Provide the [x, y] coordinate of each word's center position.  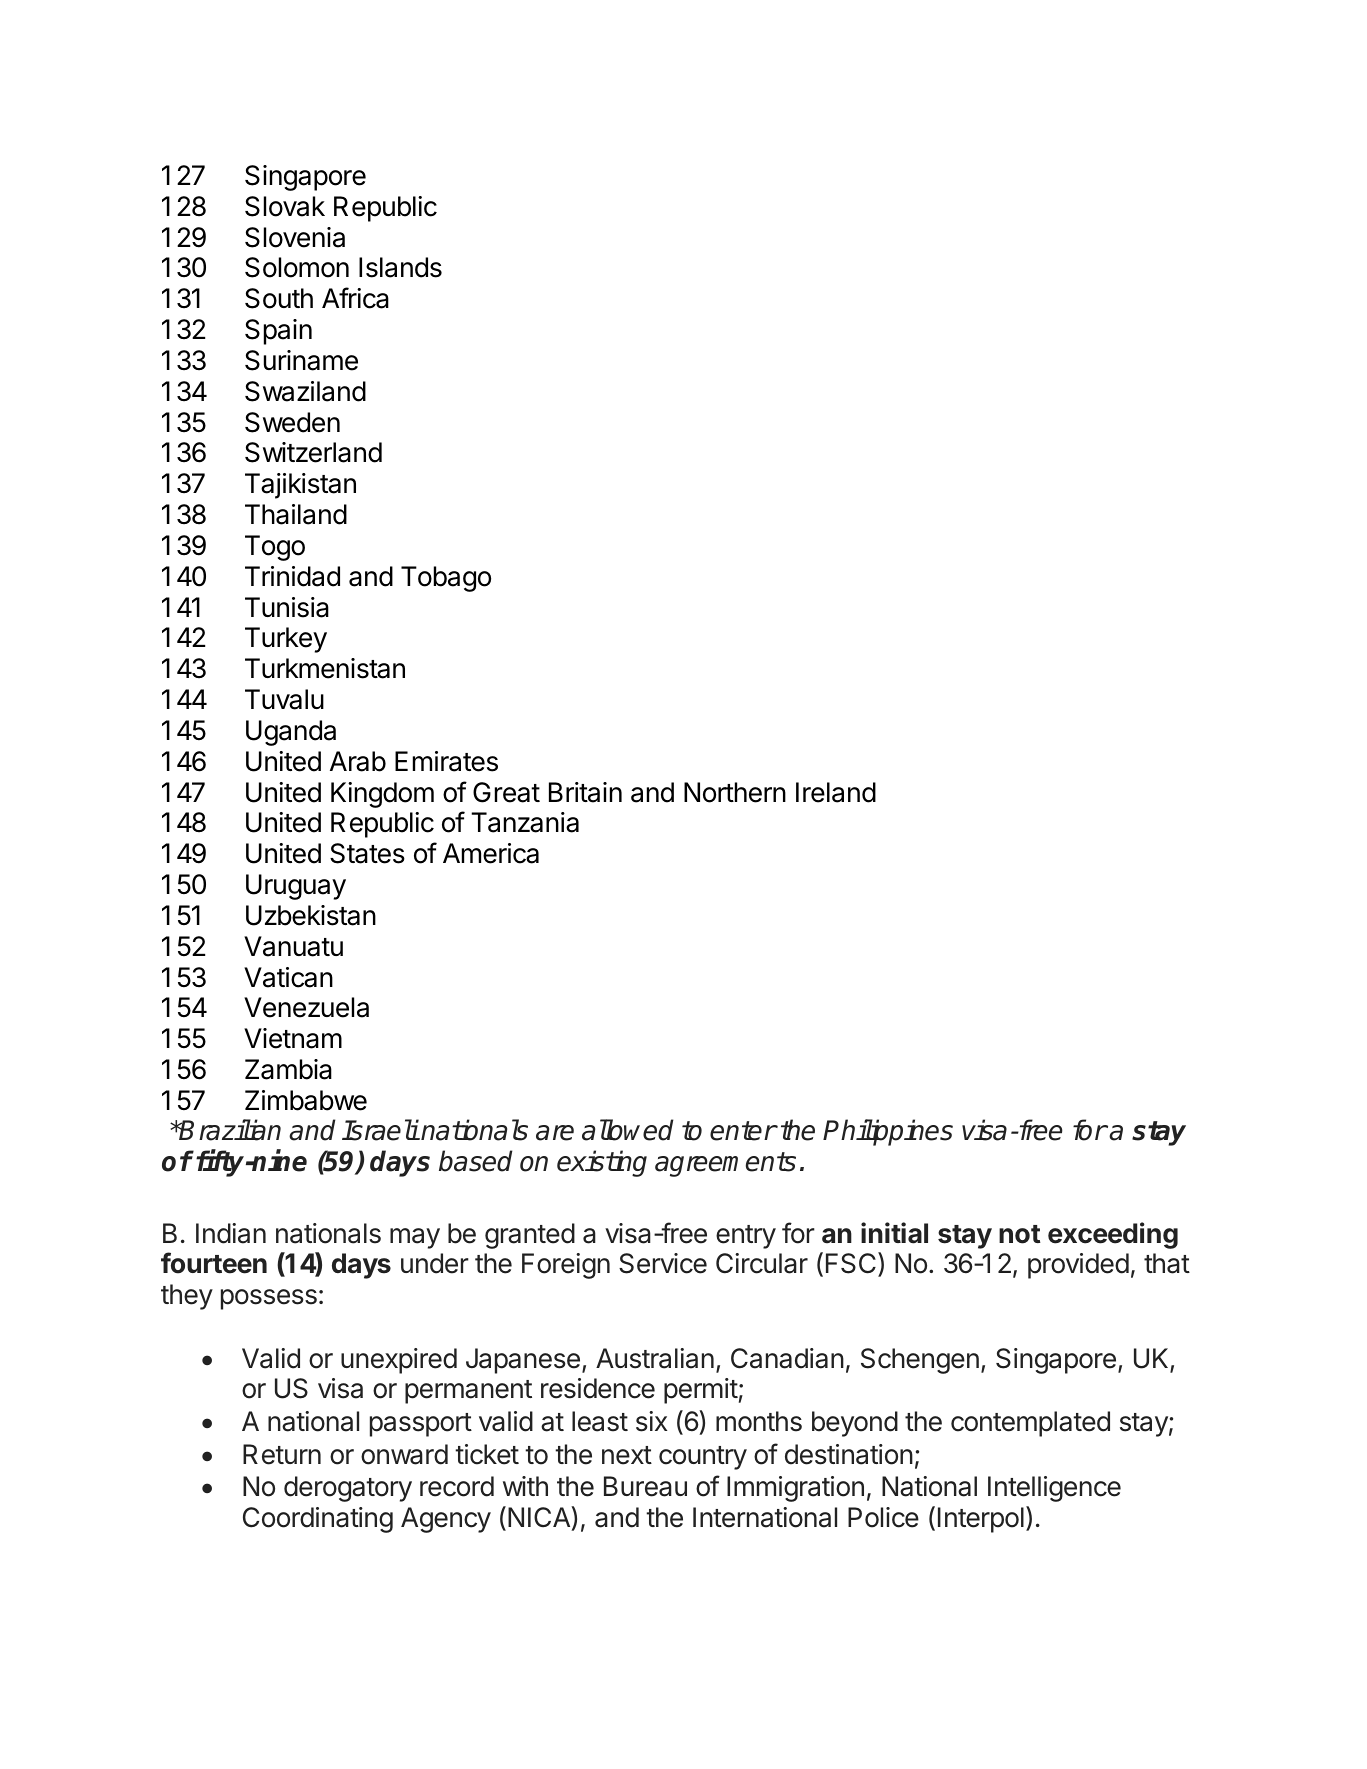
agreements [725, 1164]
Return [282, 1454]
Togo [275, 548]
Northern [735, 792]
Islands [400, 267]
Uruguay [296, 887]
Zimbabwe [306, 1100]
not [1020, 1234]
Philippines [888, 1132]
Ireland [836, 792]
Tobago [446, 579]
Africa [355, 298]
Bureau [645, 1486]
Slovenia [295, 237]
